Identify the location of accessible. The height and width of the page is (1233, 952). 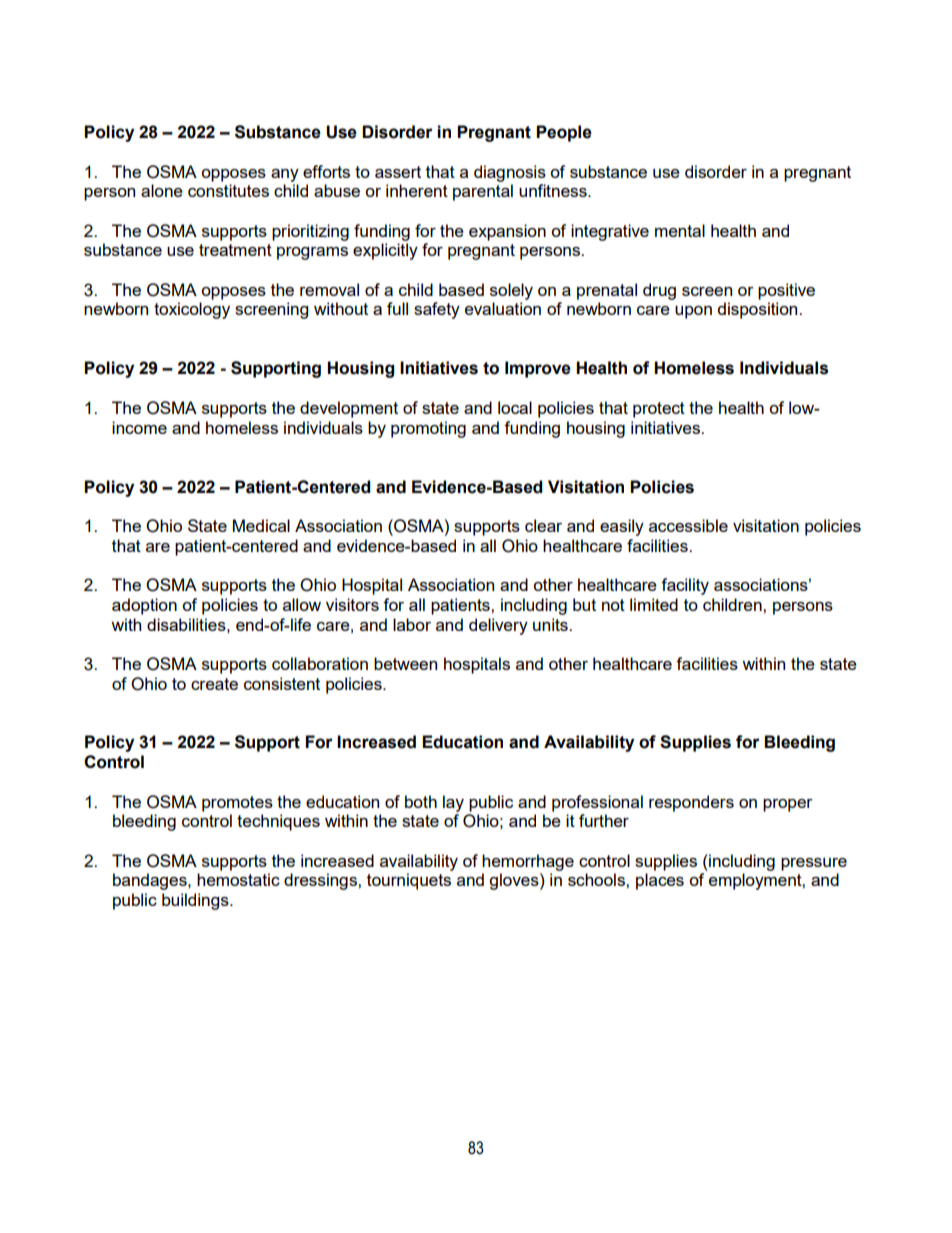
(688, 525).
